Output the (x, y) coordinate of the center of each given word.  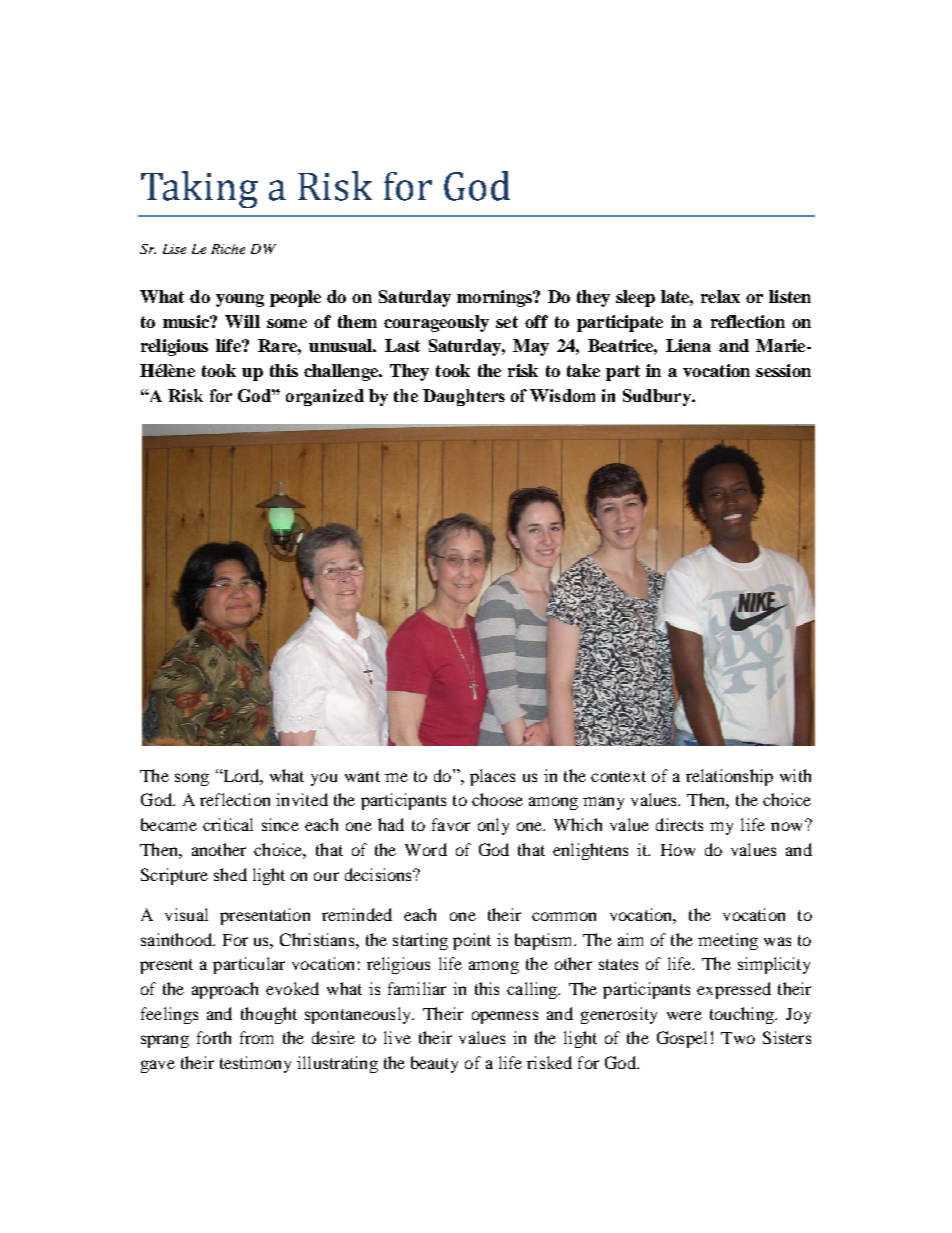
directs (679, 824)
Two (738, 1038)
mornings (495, 298)
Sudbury (658, 397)
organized (325, 397)
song (192, 779)
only (493, 826)
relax (720, 296)
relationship (729, 777)
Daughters (464, 397)
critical (228, 824)
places (492, 777)
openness (505, 1017)
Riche (228, 249)
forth (214, 1037)
